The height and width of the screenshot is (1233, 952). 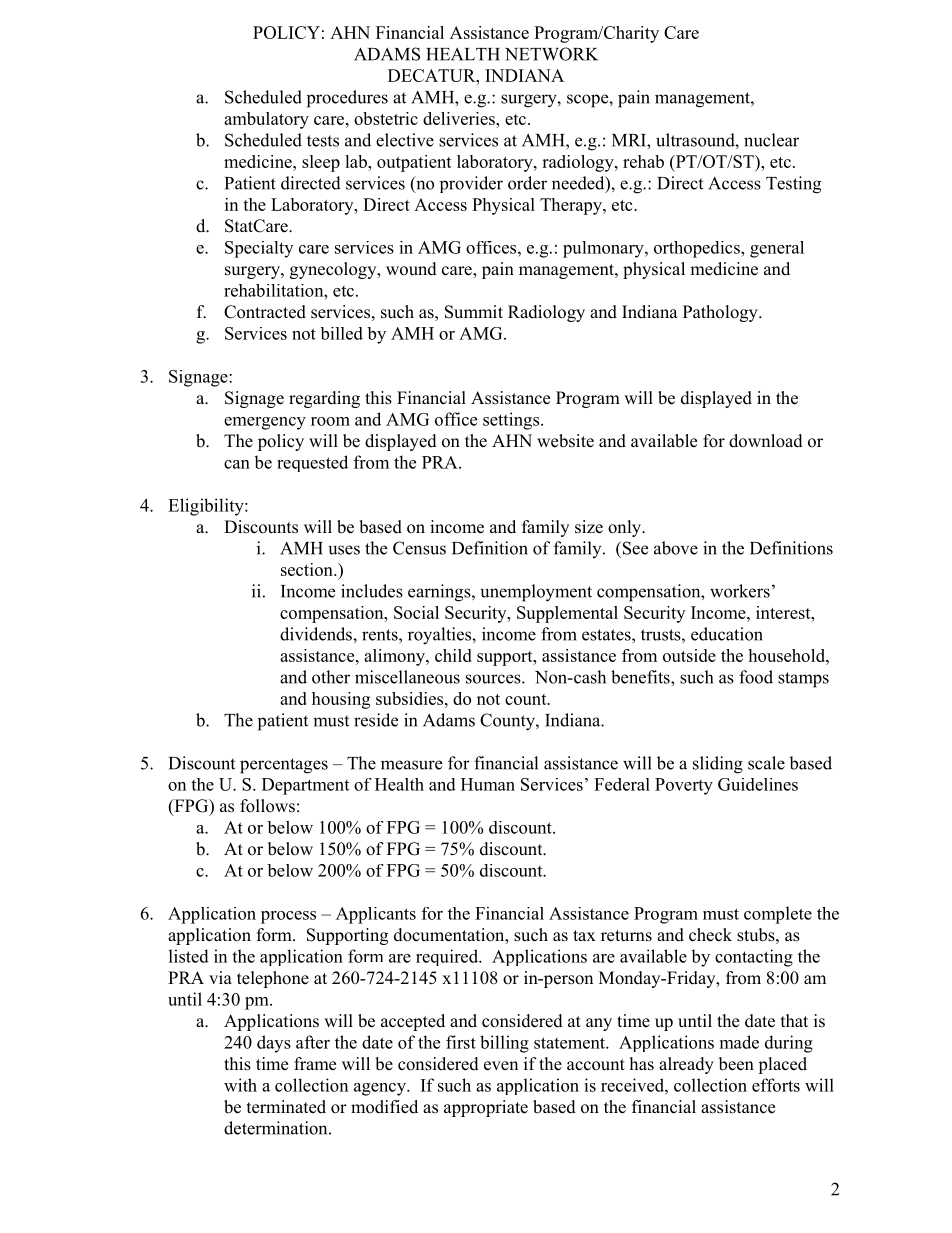 What do you see at coordinates (240, 1085) in the screenshot?
I see `with` at bounding box center [240, 1085].
